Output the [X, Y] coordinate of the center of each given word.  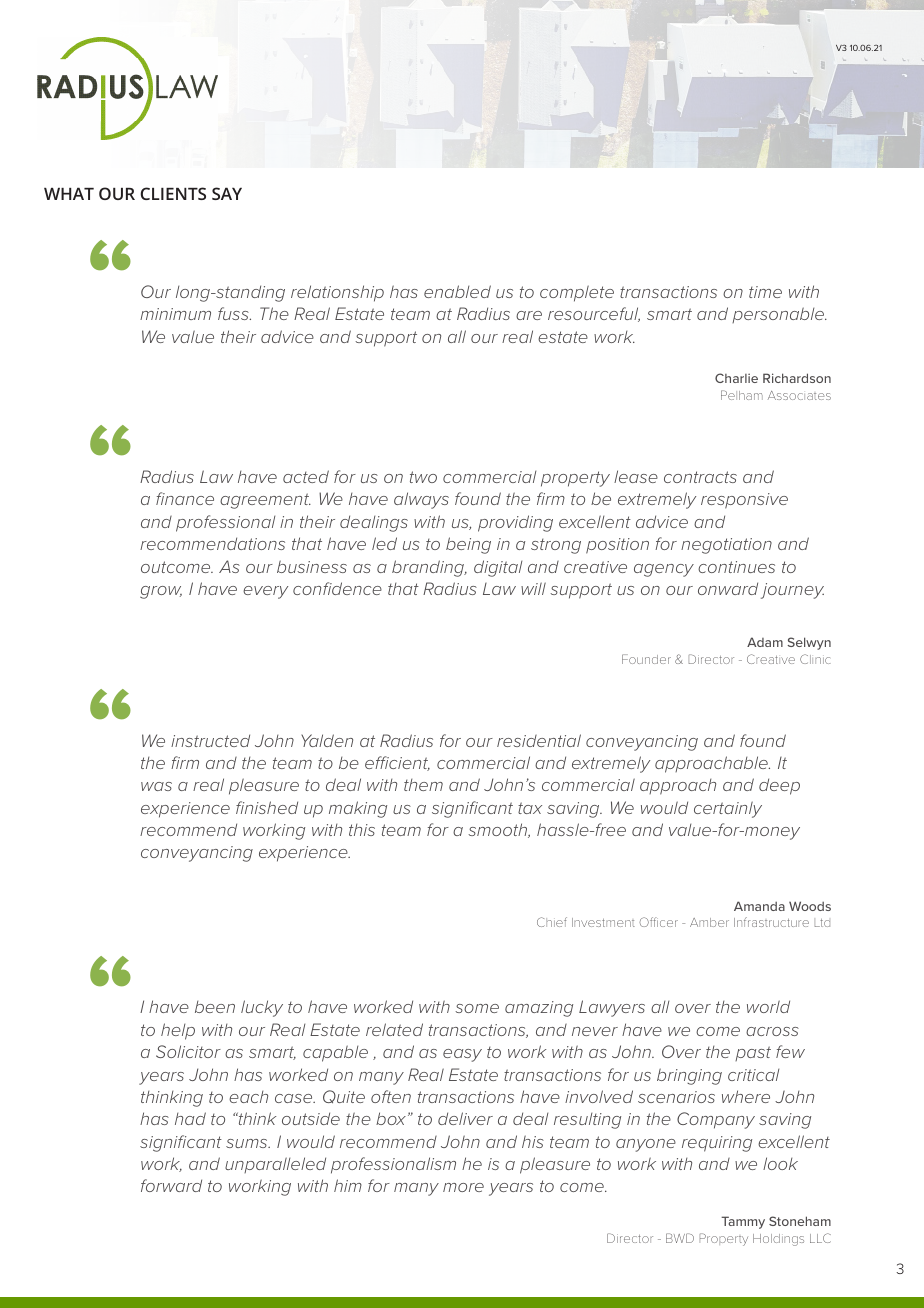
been [215, 1007]
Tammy [743, 1222]
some [477, 1008]
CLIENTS [173, 193]
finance [185, 498]
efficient [397, 763]
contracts [700, 477]
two [423, 477]
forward [171, 1185]
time [765, 292]
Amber [709, 922]
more [463, 1187]
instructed [210, 740]
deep [779, 786]
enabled [457, 291]
